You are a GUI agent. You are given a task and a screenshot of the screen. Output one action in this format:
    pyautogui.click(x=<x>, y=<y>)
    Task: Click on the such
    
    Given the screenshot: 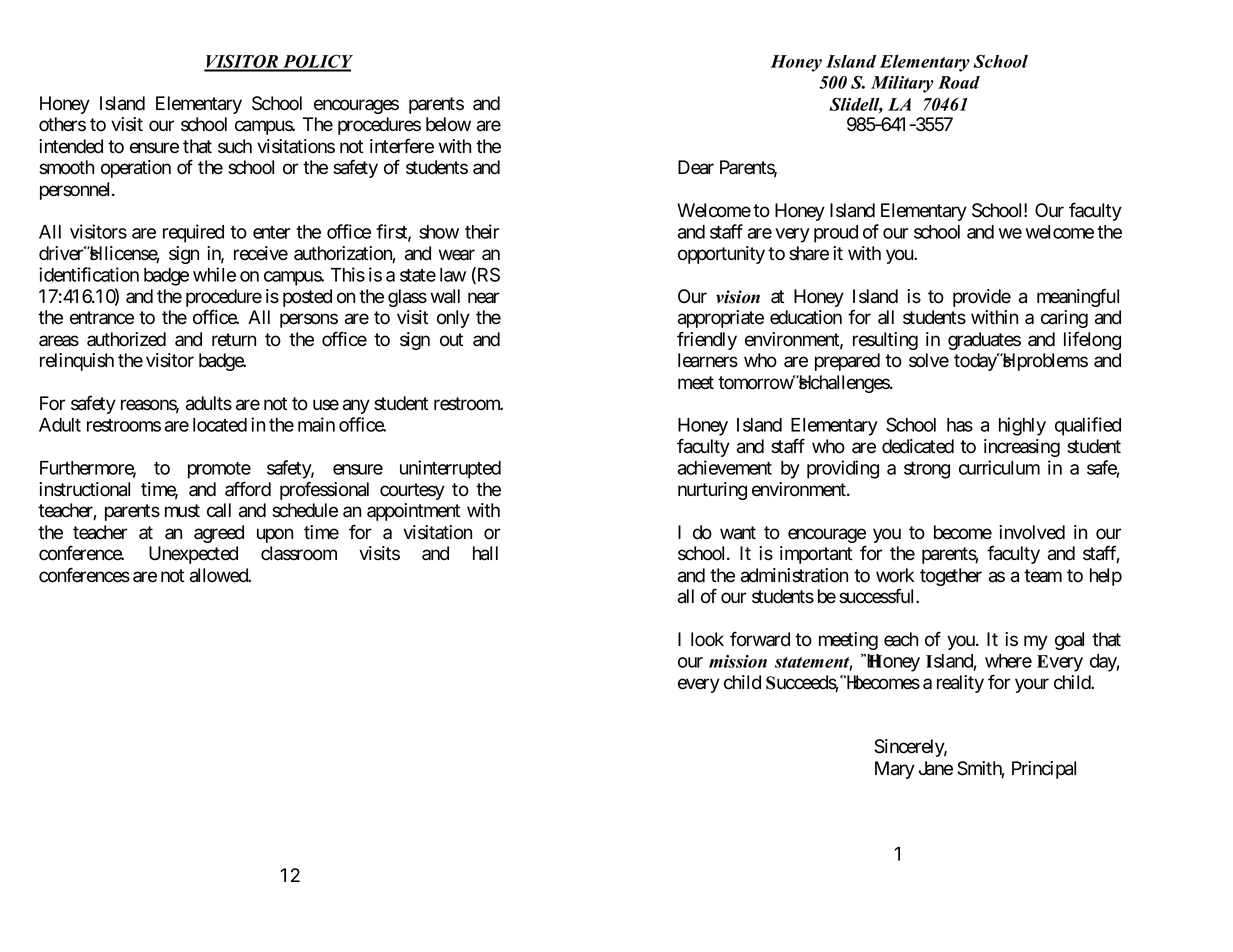 What is the action you would take?
    pyautogui.click(x=235, y=146)
